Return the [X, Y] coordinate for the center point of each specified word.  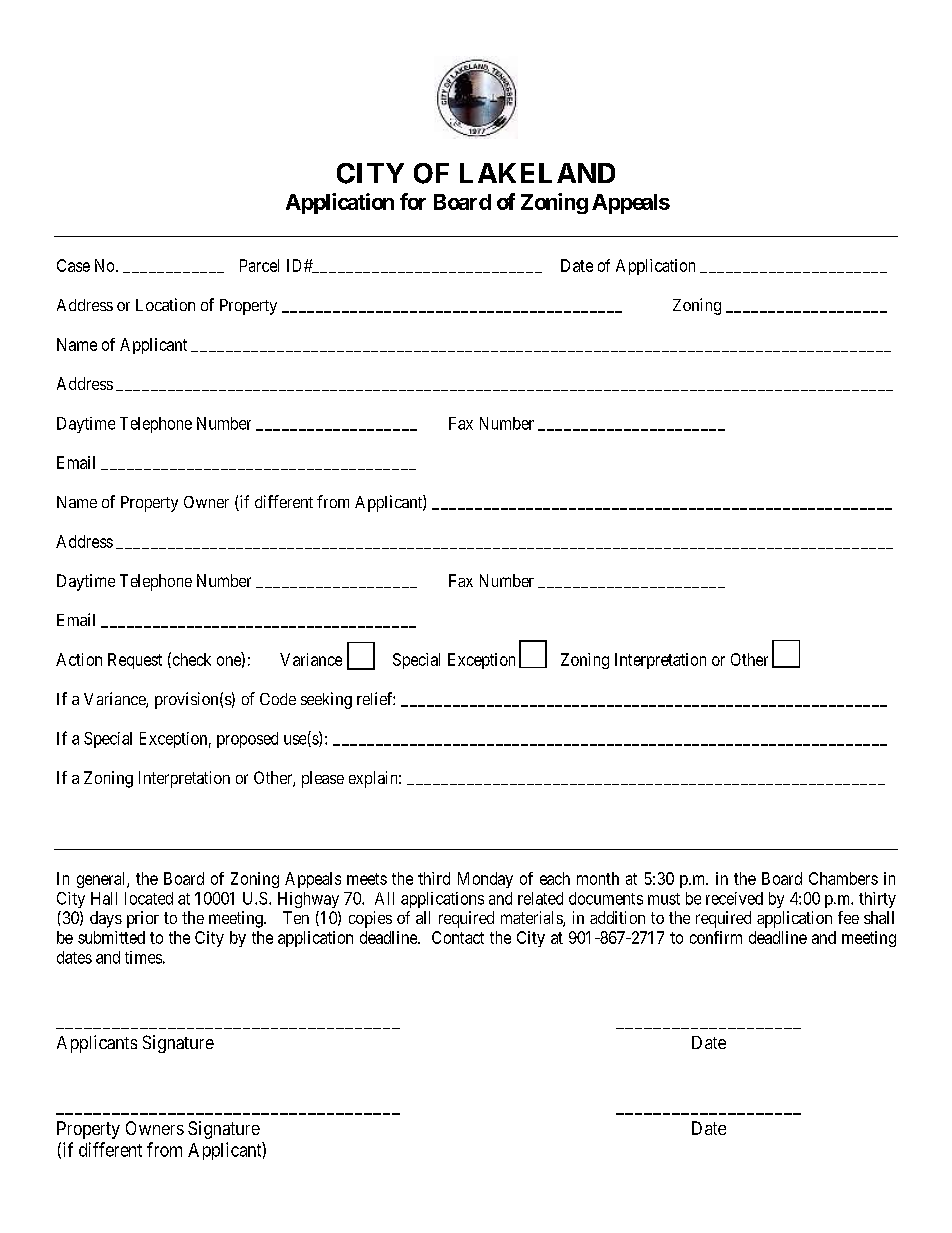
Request [135, 661]
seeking [326, 700]
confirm [716, 937]
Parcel [259, 265]
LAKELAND [537, 173]
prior [143, 919]
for [413, 201]
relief [376, 698]
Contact [458, 937]
